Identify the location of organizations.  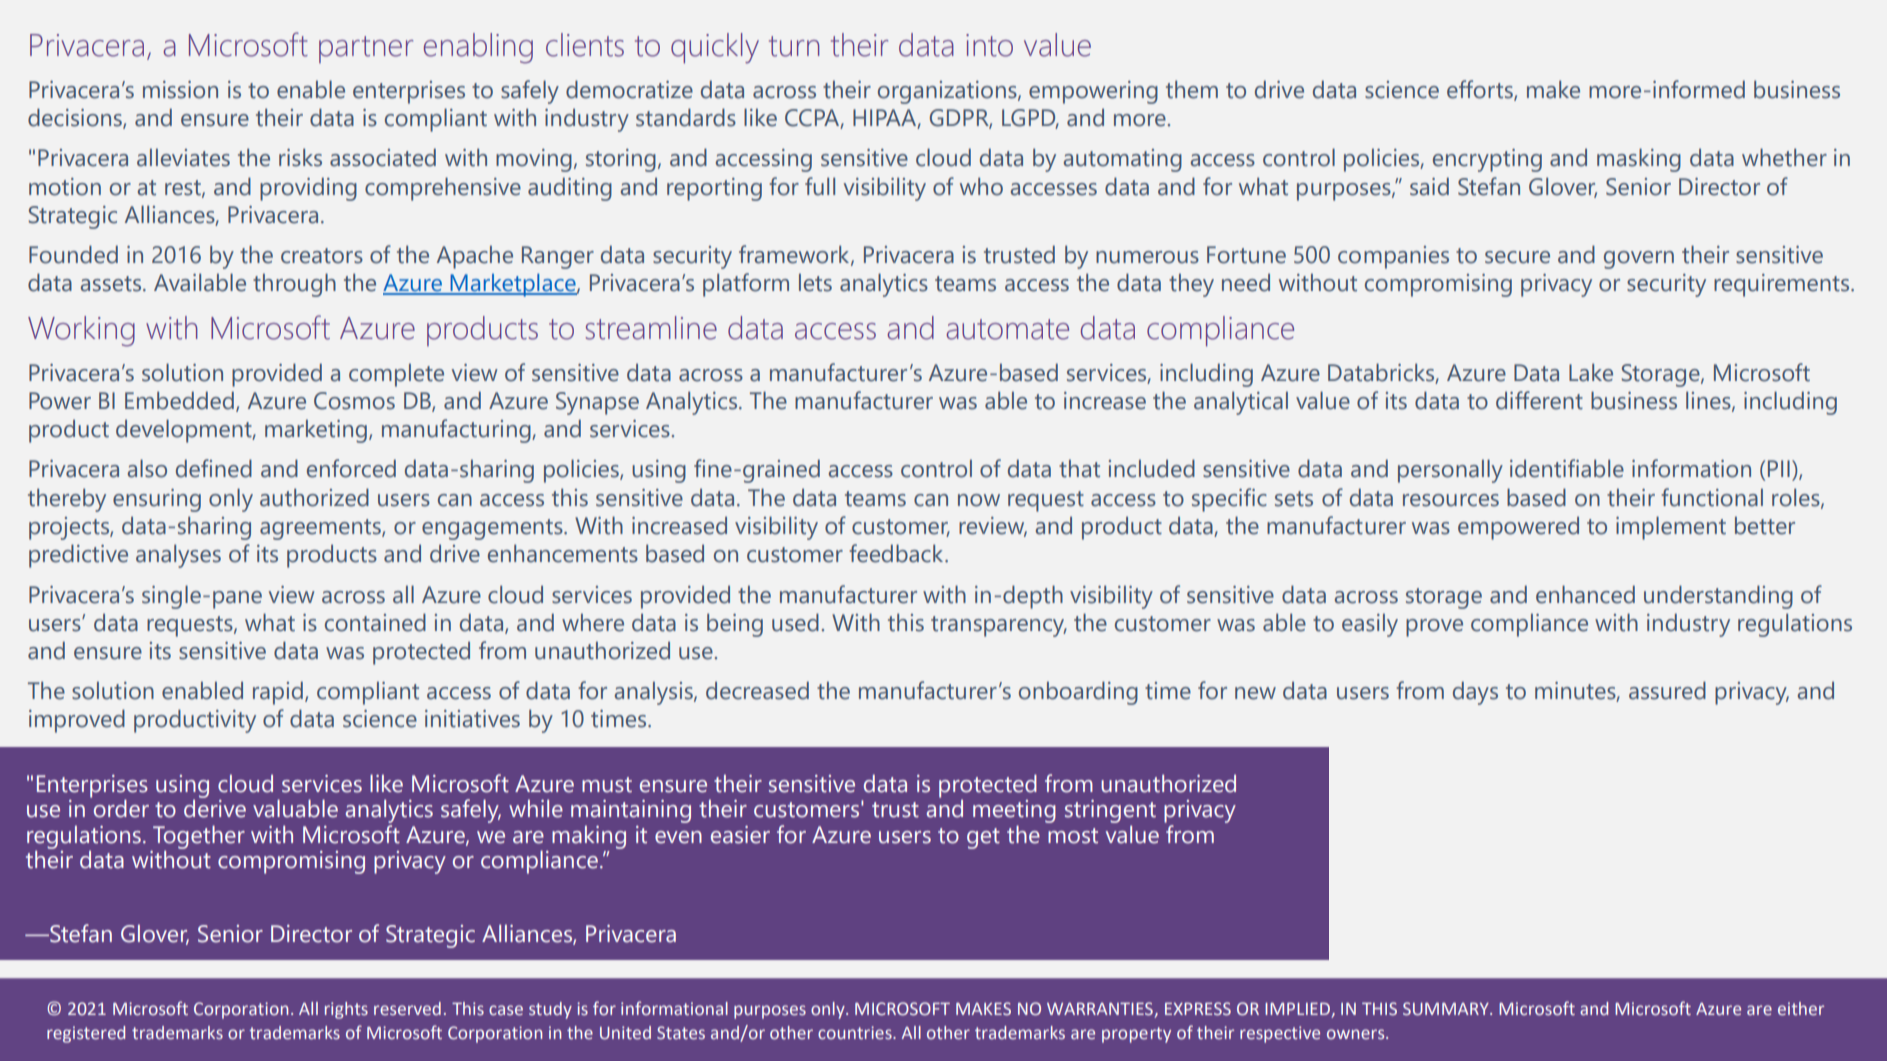
(948, 92).
